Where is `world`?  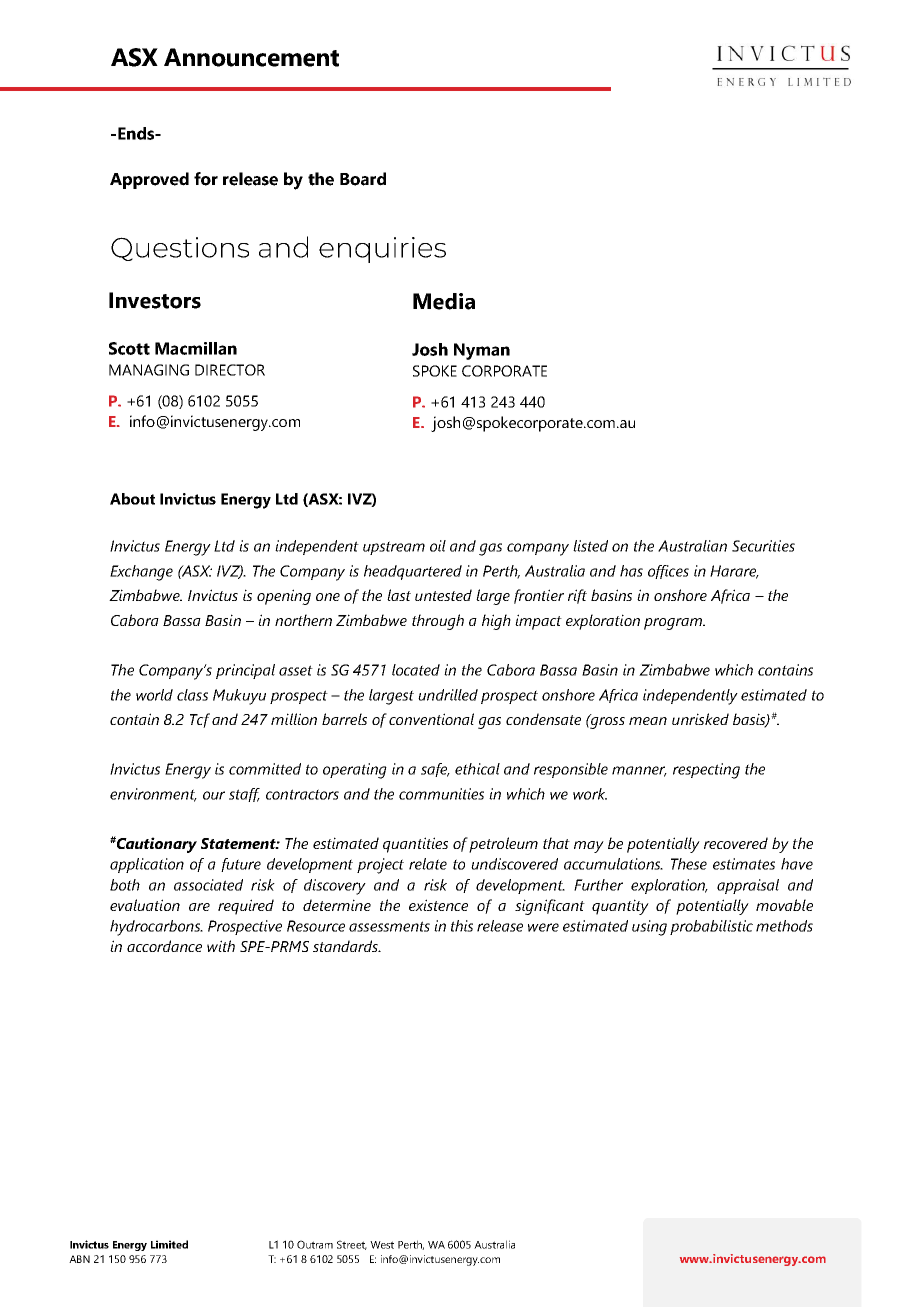 world is located at coordinates (154, 695).
